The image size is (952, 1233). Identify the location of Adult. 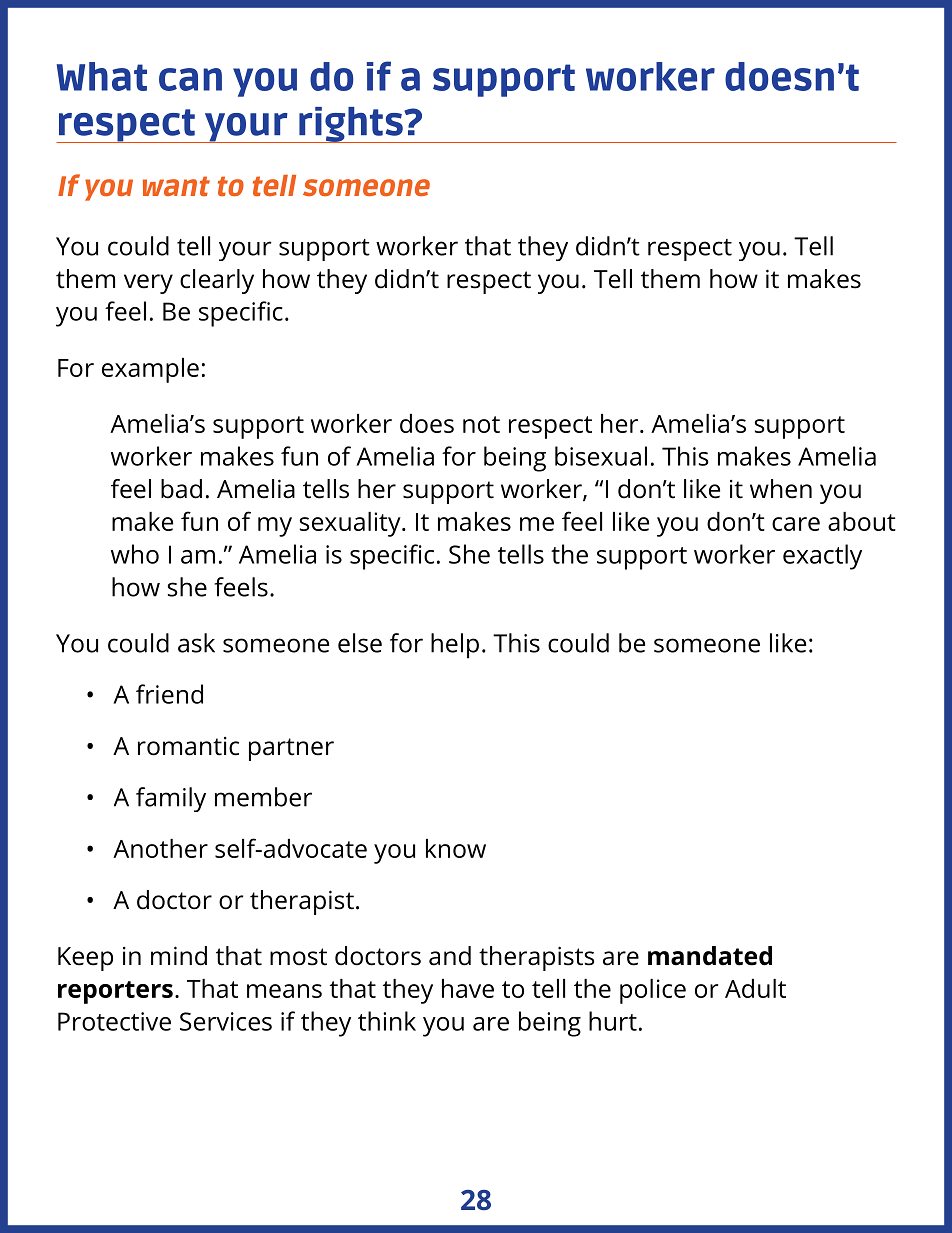
(755, 988).
